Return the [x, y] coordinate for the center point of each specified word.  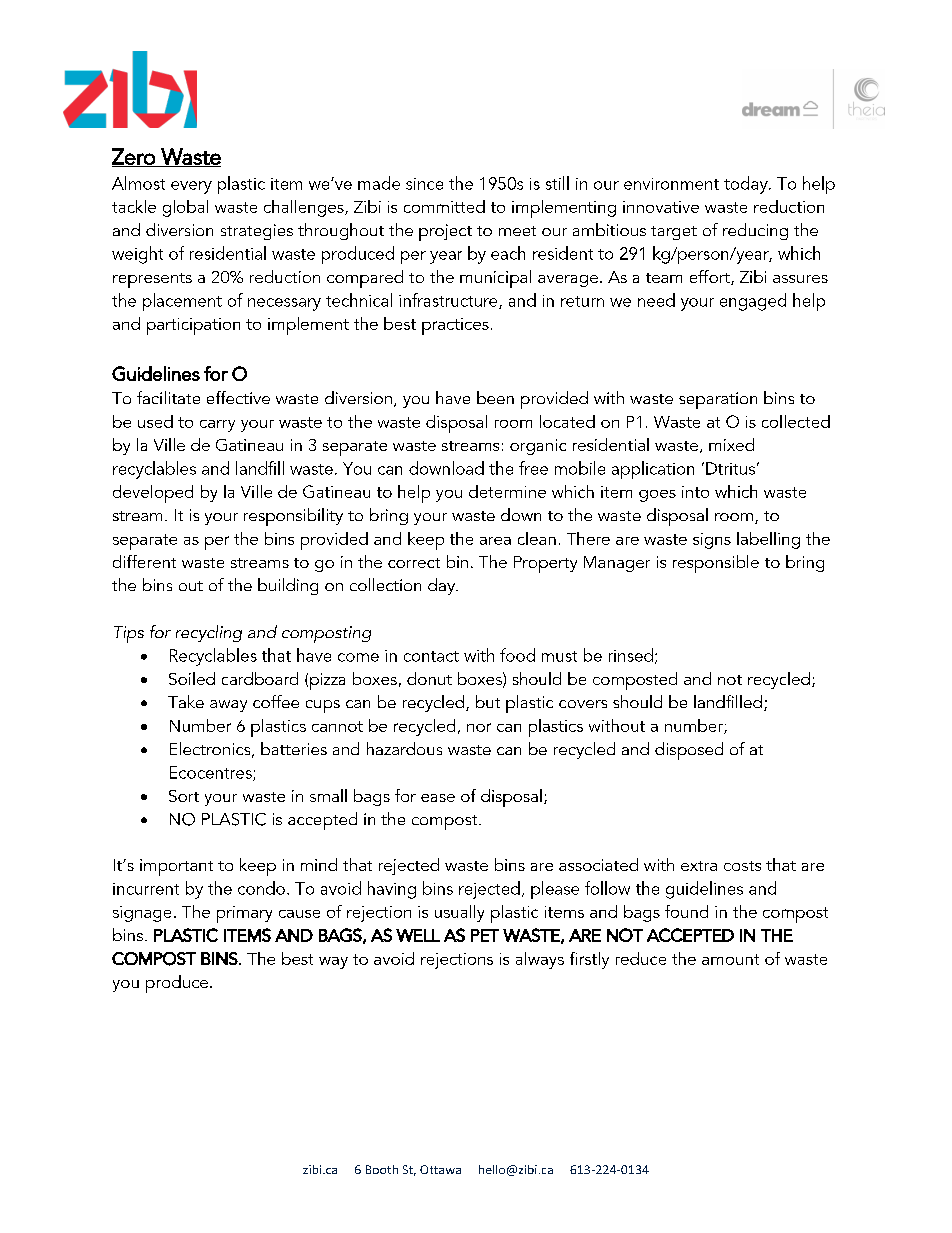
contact [431, 656]
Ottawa [440, 1169]
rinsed [631, 655]
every [191, 187]
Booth [382, 1169]
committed [444, 206]
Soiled [192, 678]
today [747, 185]
